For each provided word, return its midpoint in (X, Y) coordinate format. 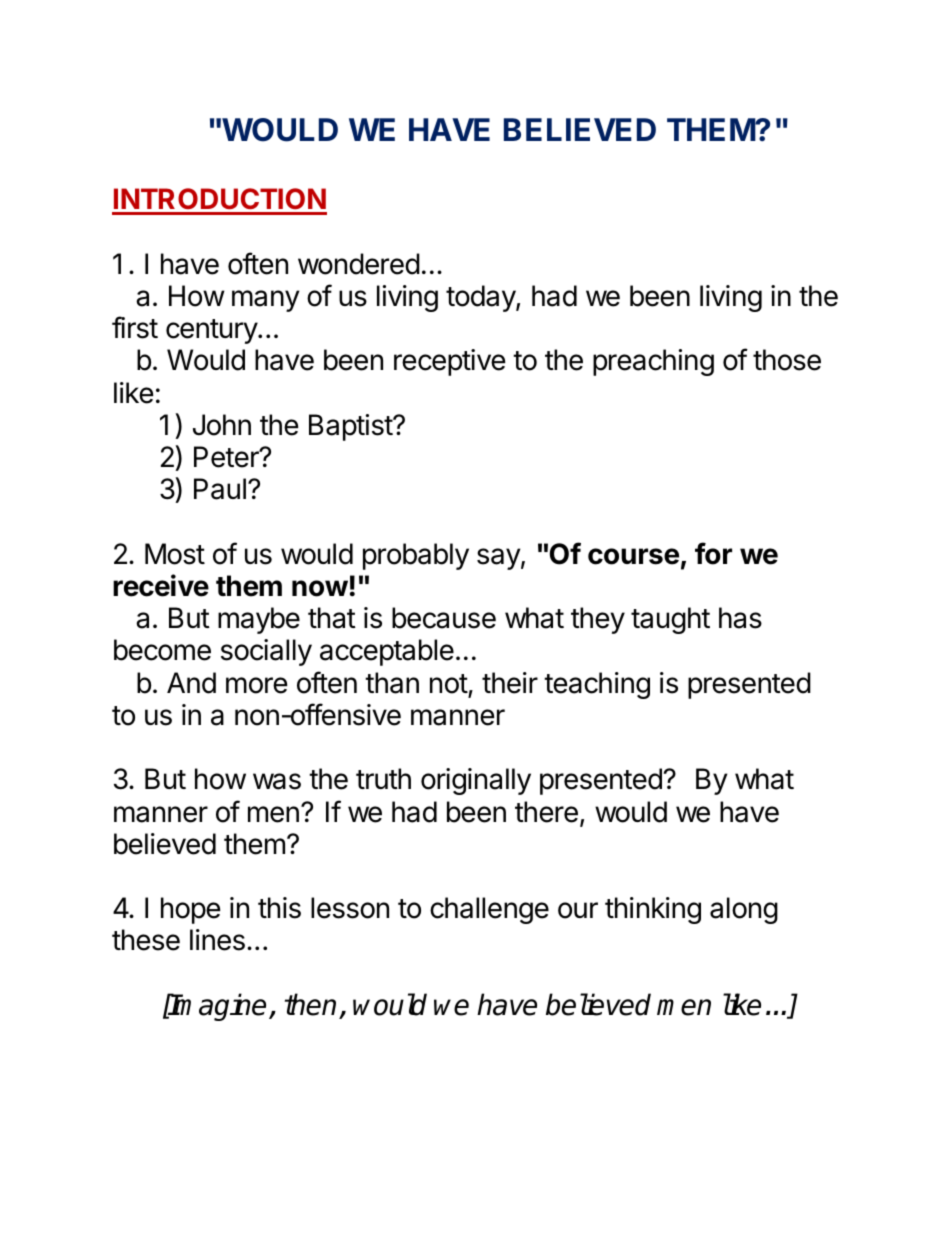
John (222, 425)
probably (416, 556)
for (713, 553)
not (449, 684)
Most (175, 554)
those (787, 360)
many (266, 301)
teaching (597, 685)
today (481, 298)
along (744, 910)
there (546, 812)
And (191, 683)
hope (191, 910)
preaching (653, 362)
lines (217, 940)
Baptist (351, 427)
